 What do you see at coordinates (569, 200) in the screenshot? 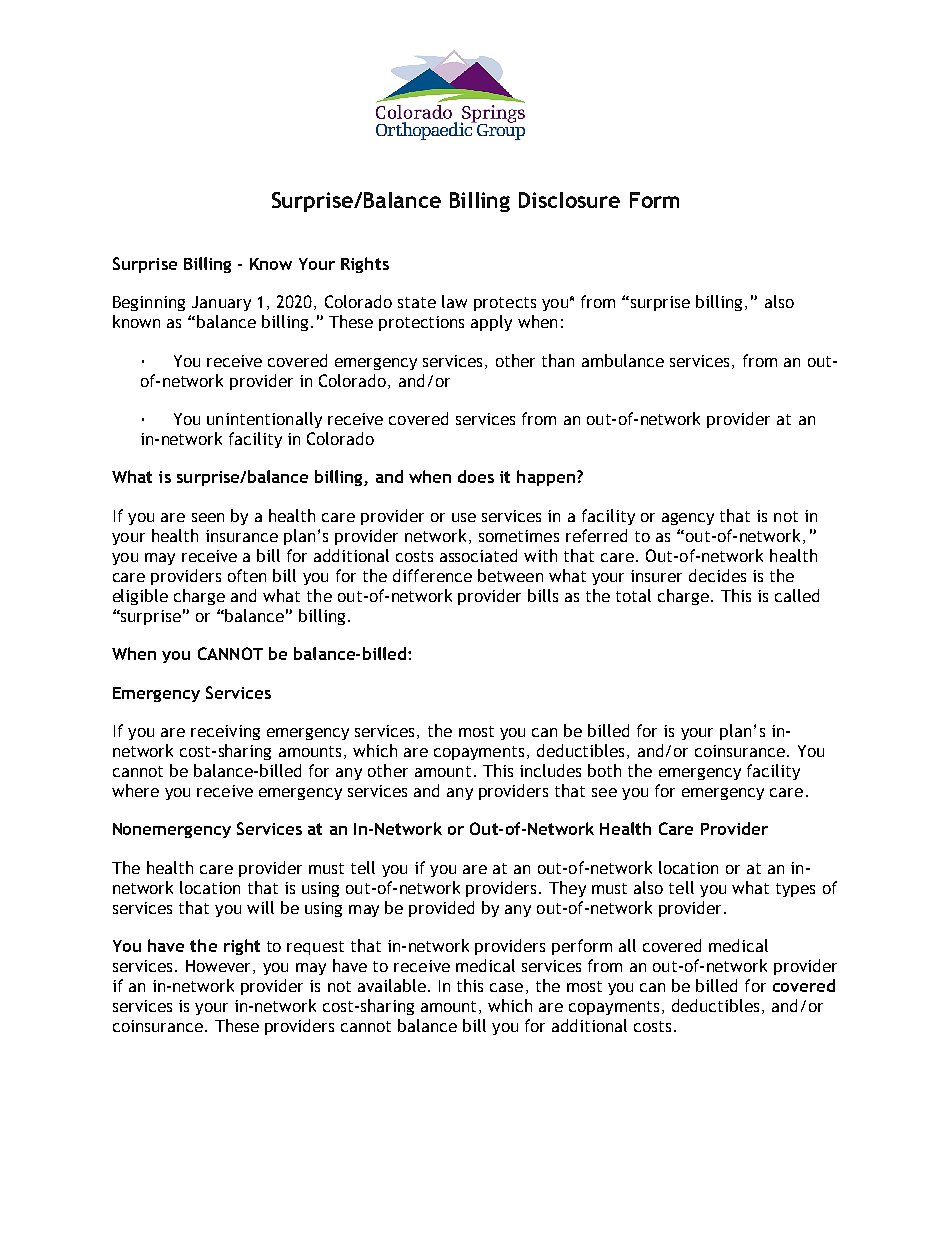
I see `Disclosure` at bounding box center [569, 200].
